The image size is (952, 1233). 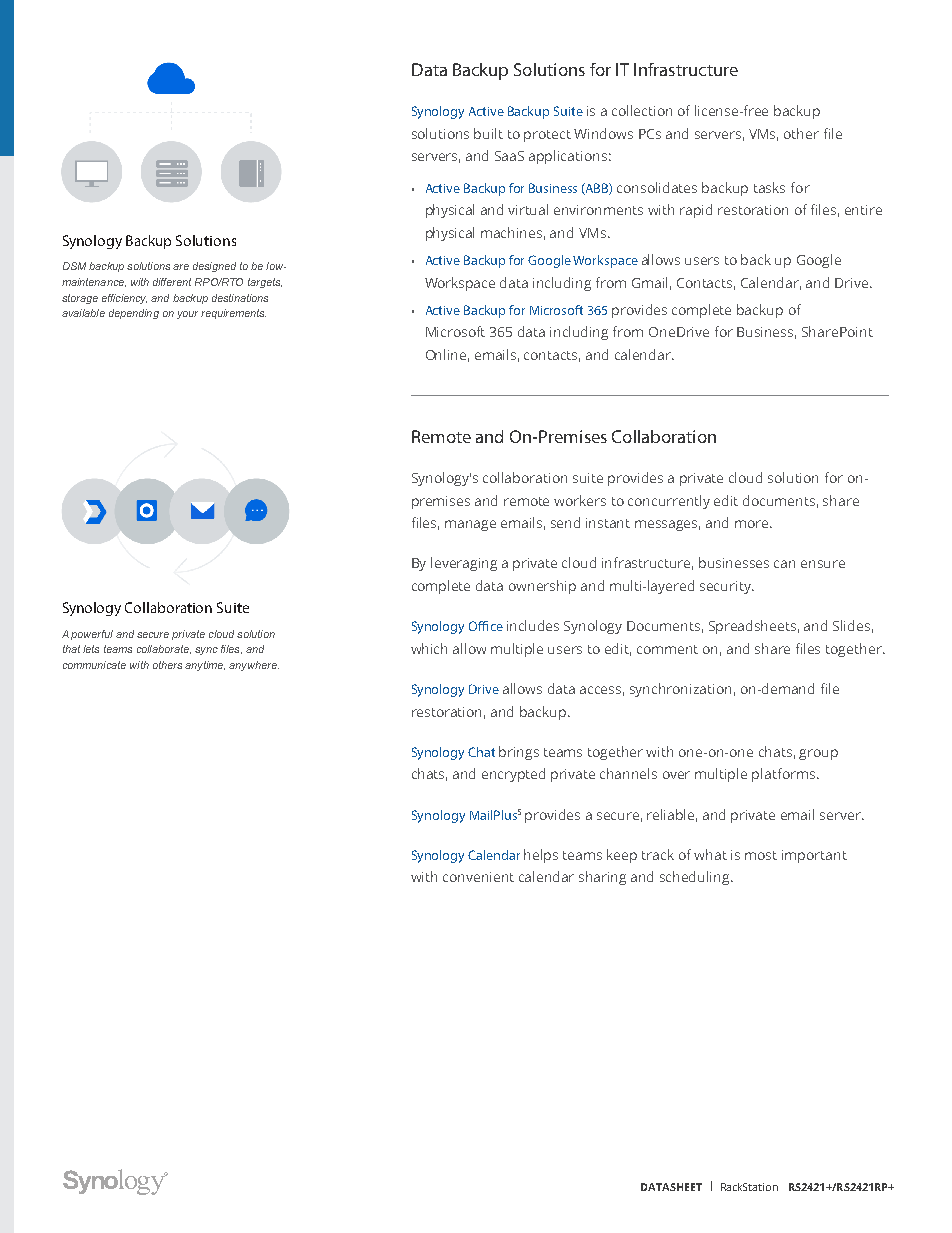 What do you see at coordinates (769, 187) in the screenshot?
I see `tasks` at bounding box center [769, 187].
